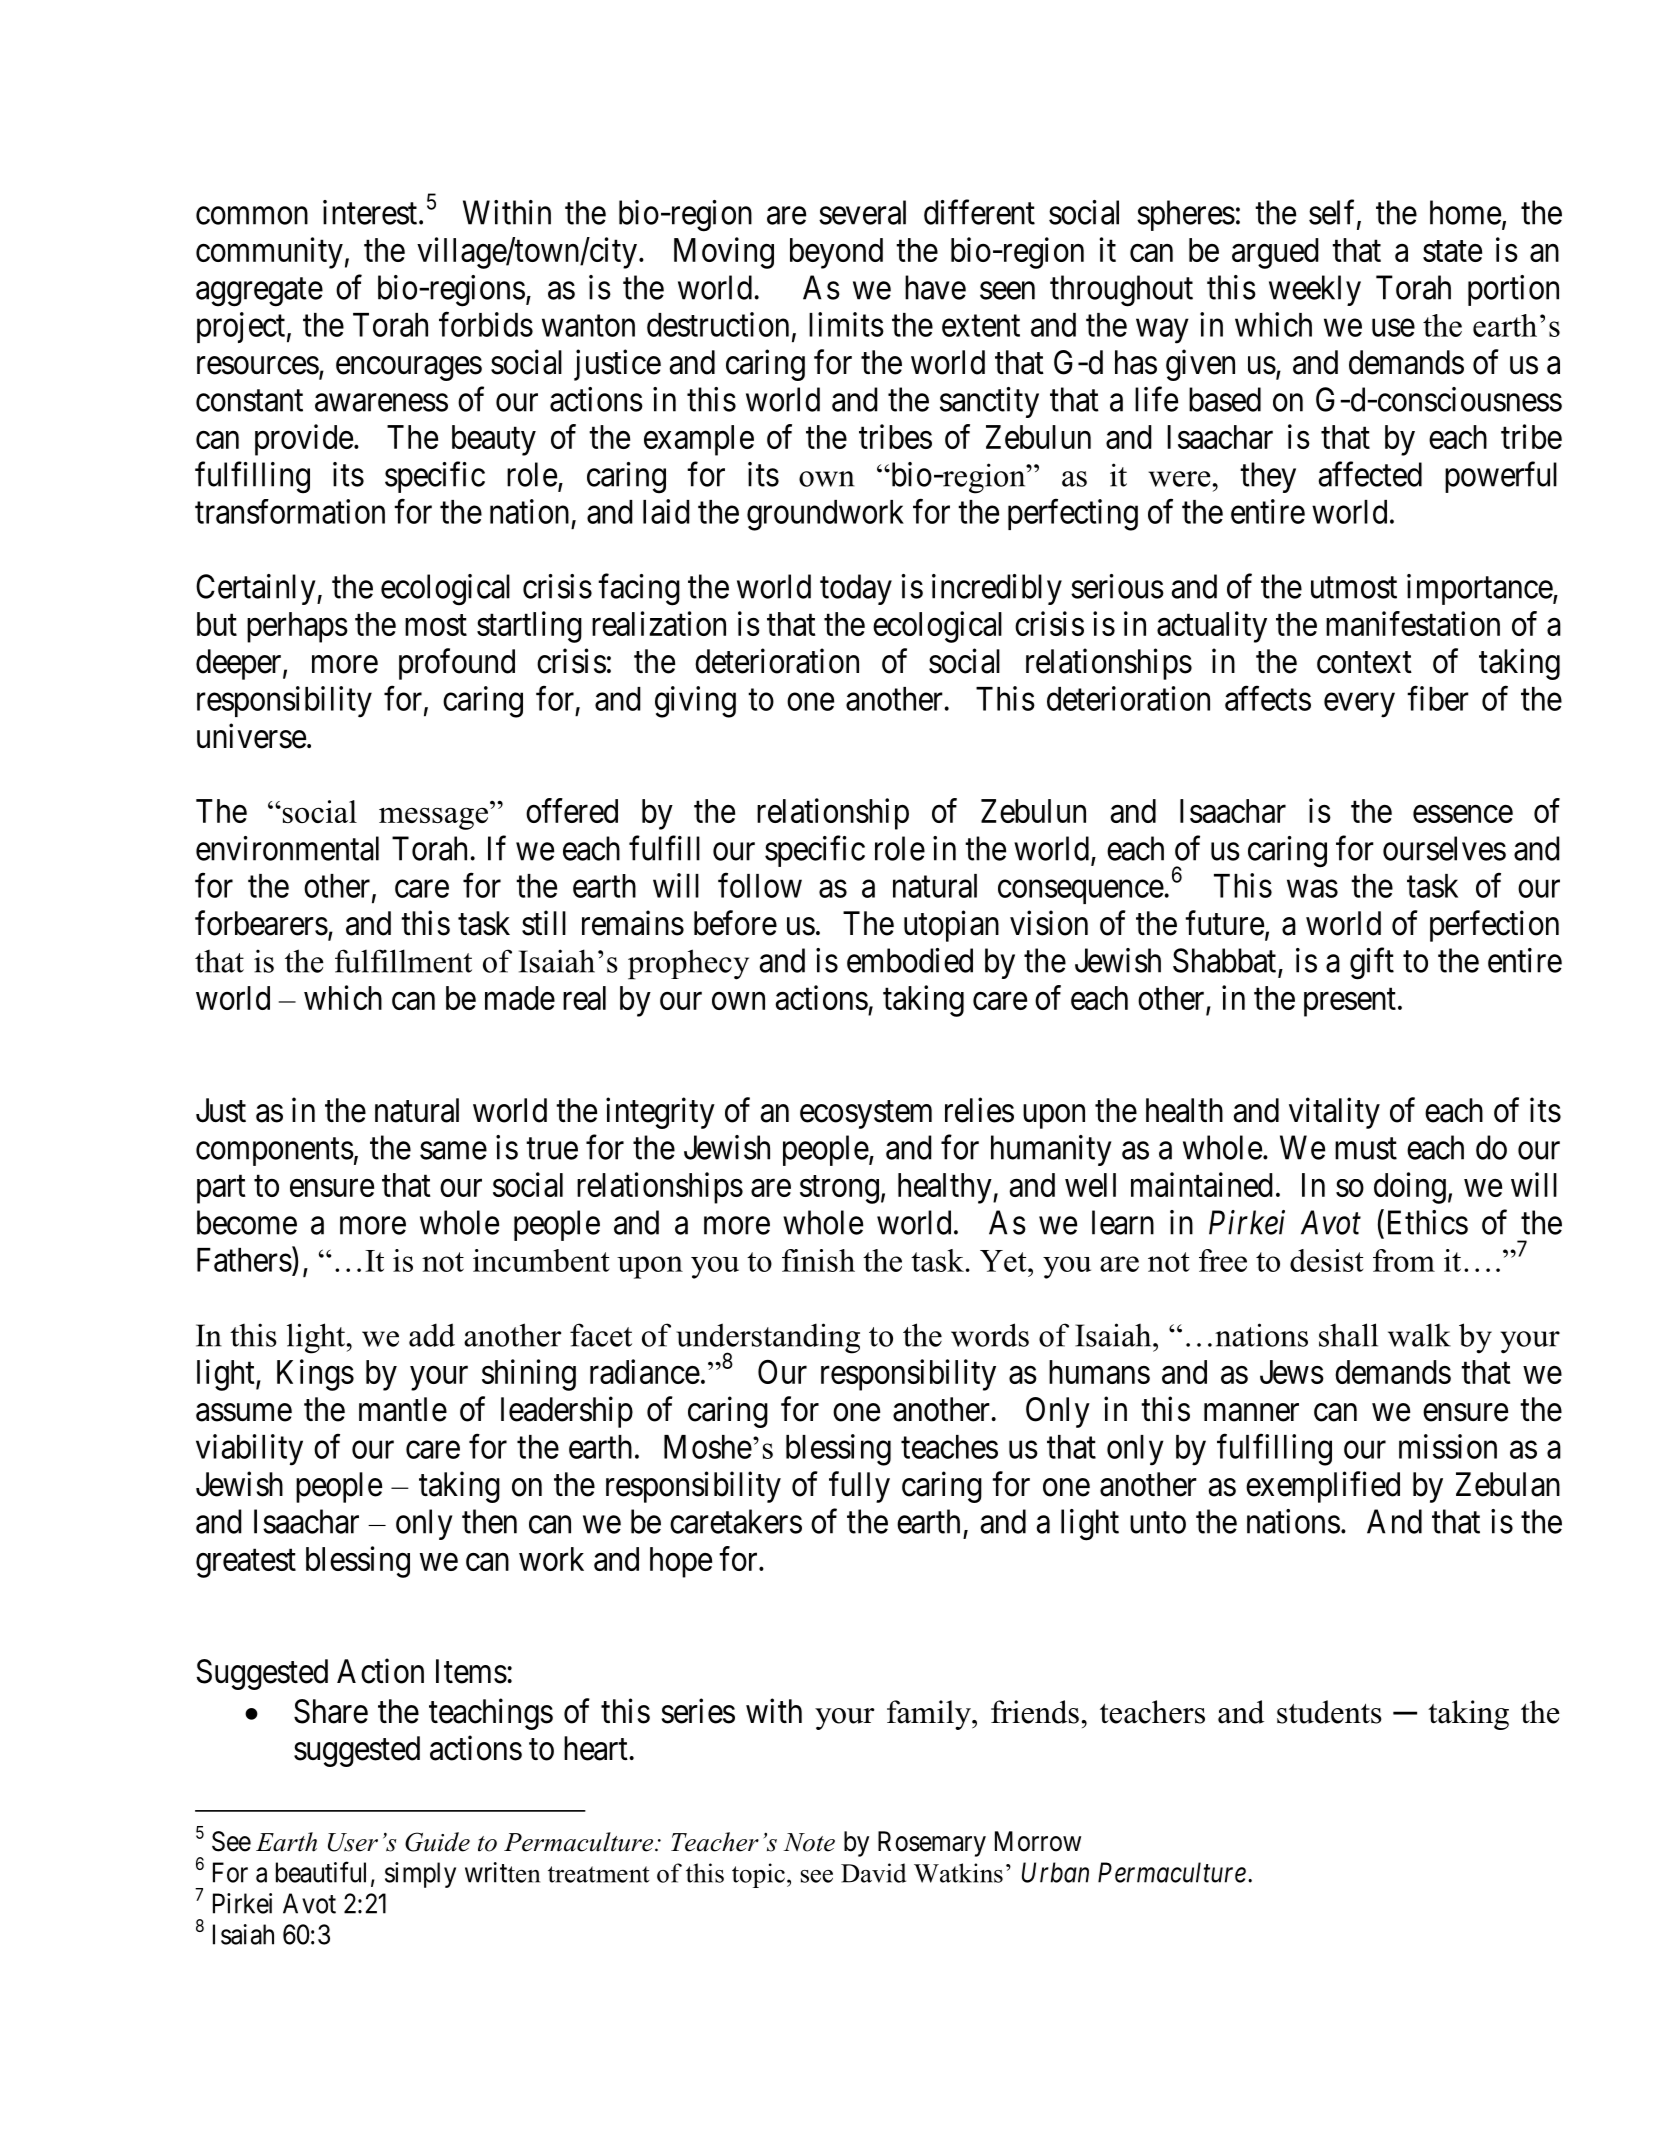  Describe the element at coordinates (1315, 290) in the screenshot. I see `weekly` at that location.
